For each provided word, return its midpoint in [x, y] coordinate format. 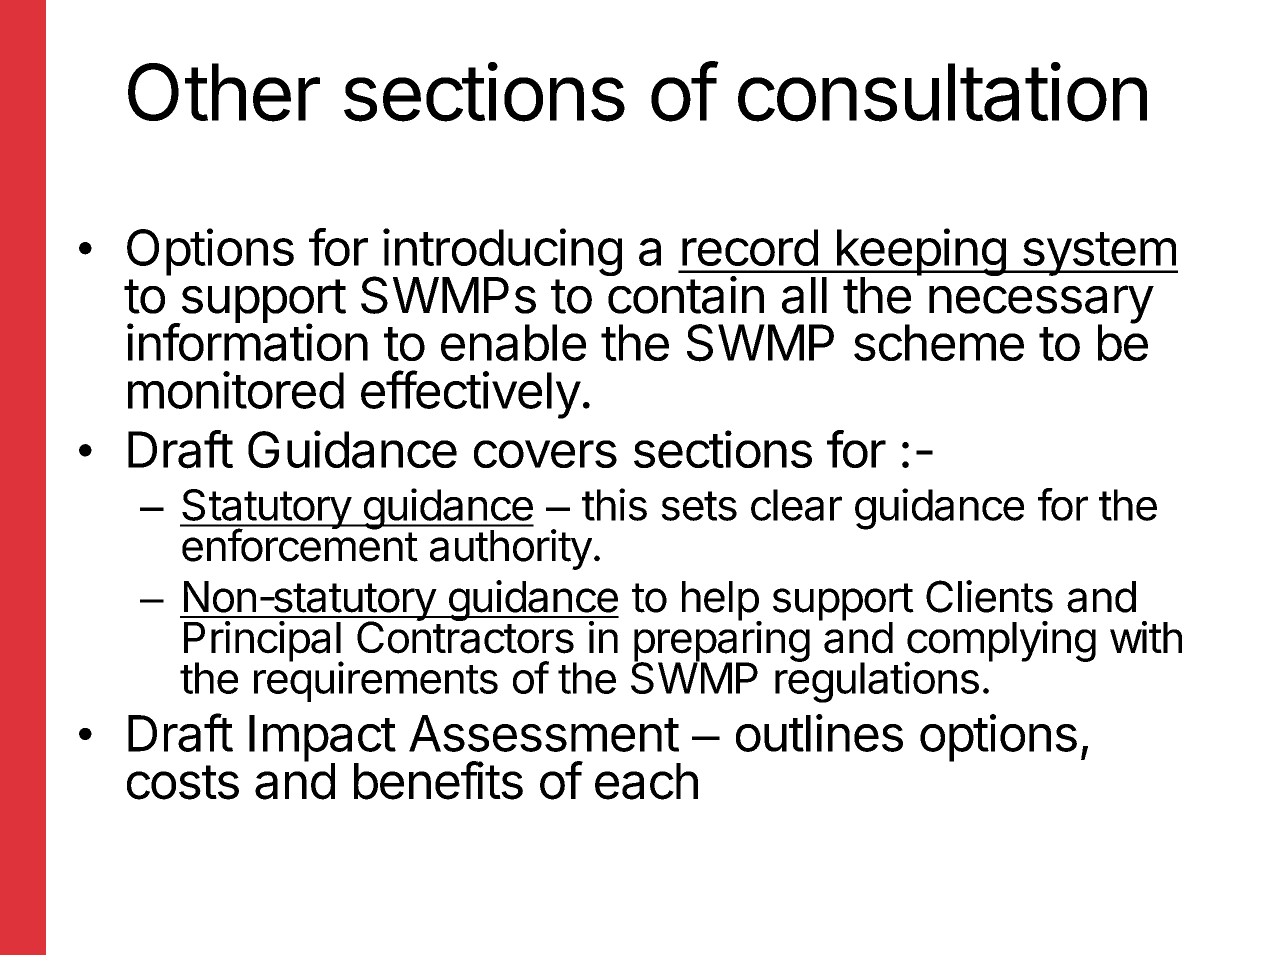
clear [796, 505]
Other [224, 92]
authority [511, 549]
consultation [942, 92]
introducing [501, 253]
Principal [263, 642]
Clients [989, 596]
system [1098, 254]
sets [699, 506]
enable [513, 343]
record [750, 247]
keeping [920, 253]
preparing [722, 642]
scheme [939, 342]
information [247, 342]
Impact [322, 739]
